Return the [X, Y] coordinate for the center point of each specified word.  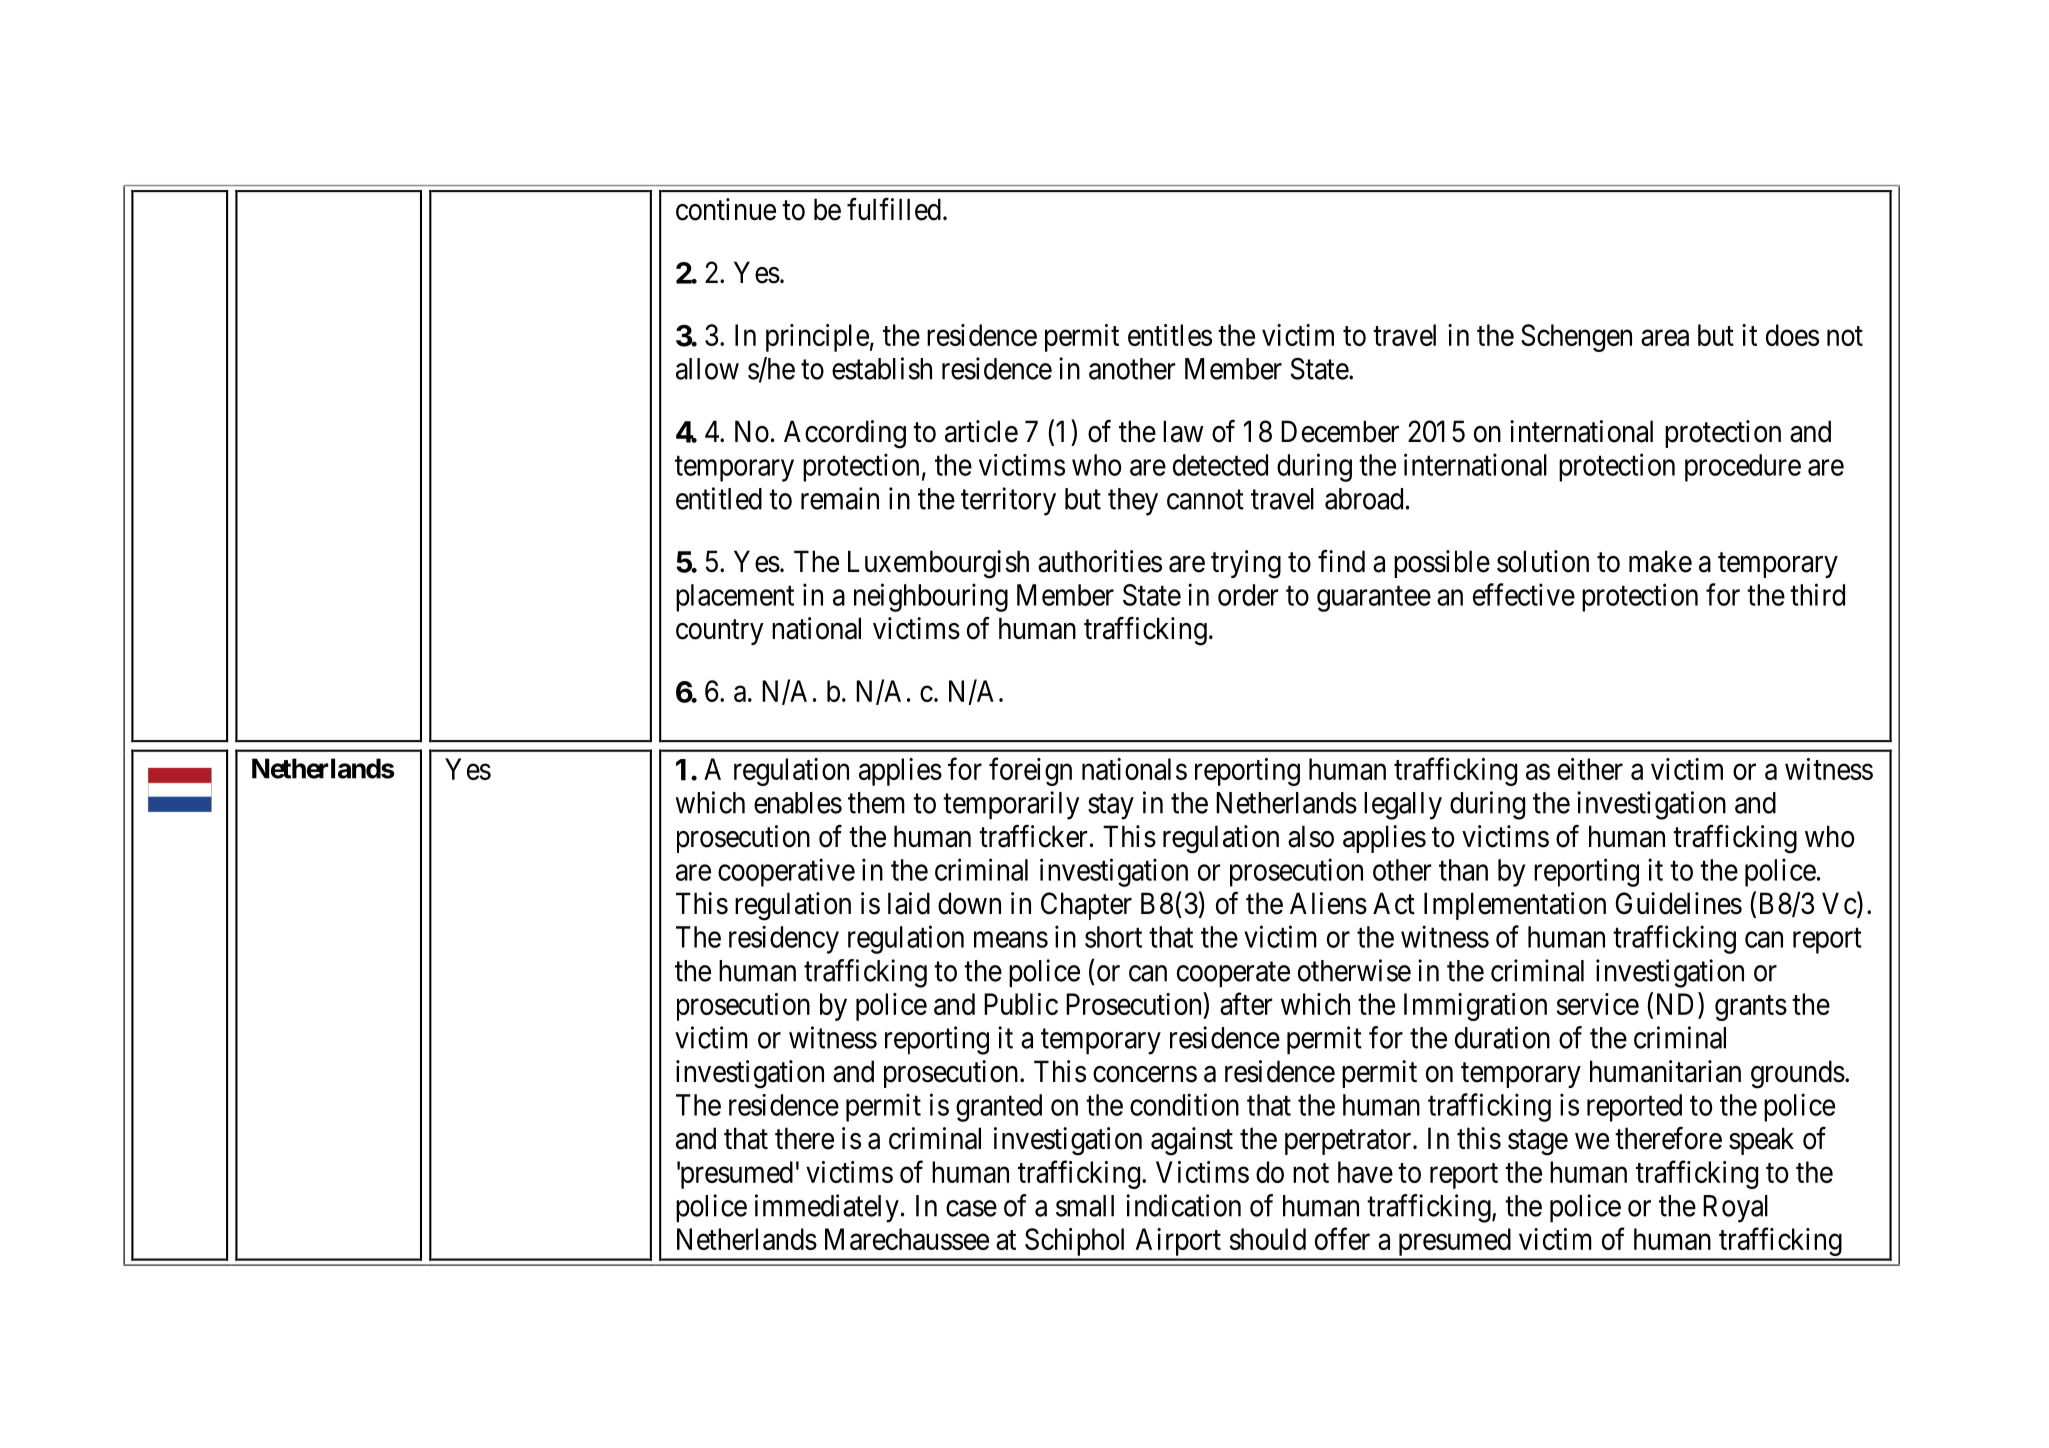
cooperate [1233, 975]
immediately [827, 1208]
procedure [1743, 468]
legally [1403, 806]
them [876, 803]
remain [840, 498]
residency [784, 940]
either [1590, 769]
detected [1220, 465]
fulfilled [894, 209]
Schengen [1576, 338]
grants [1751, 1008]
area [1665, 338]
